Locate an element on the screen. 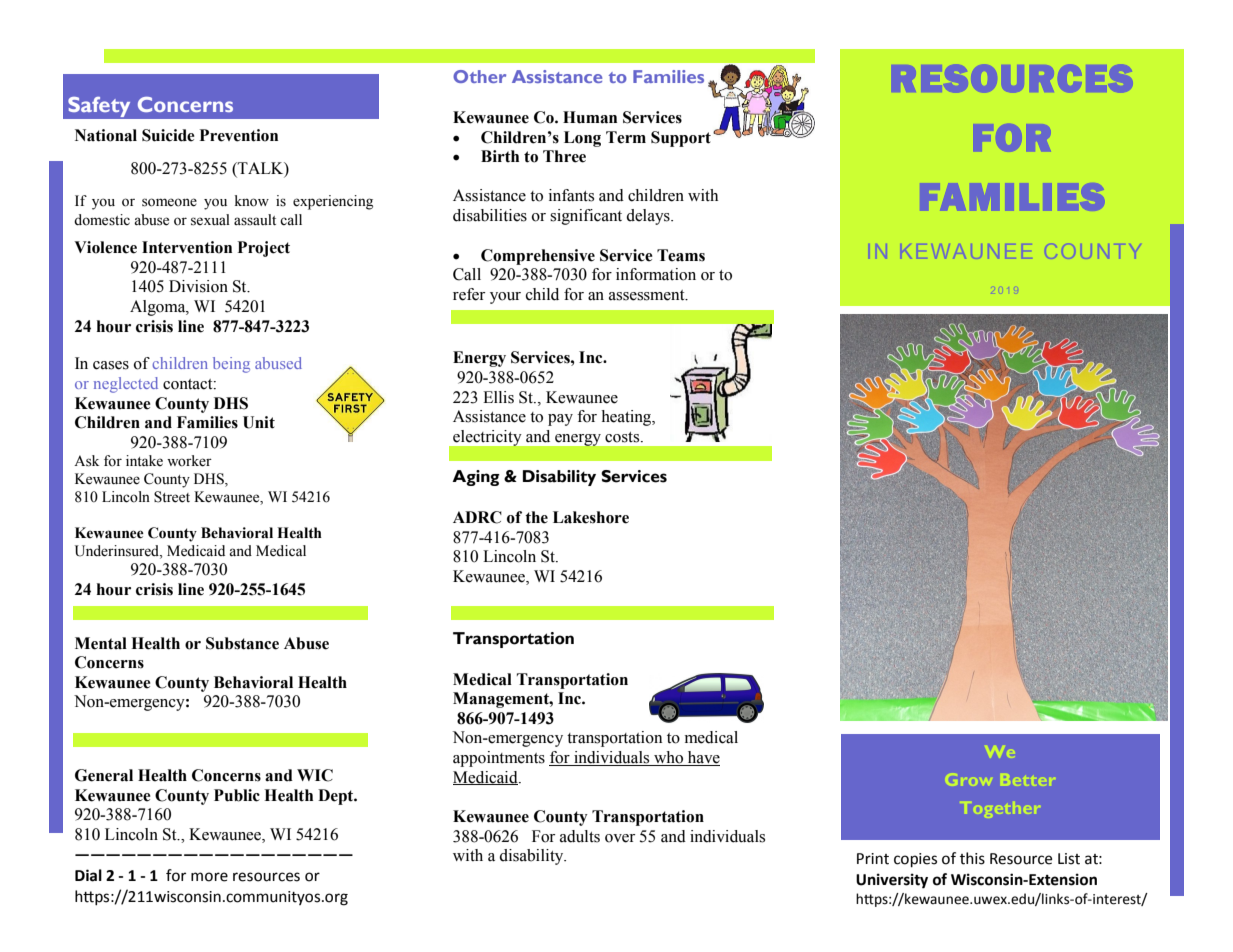 The image size is (1233, 952). appointments is located at coordinates (499, 759).
